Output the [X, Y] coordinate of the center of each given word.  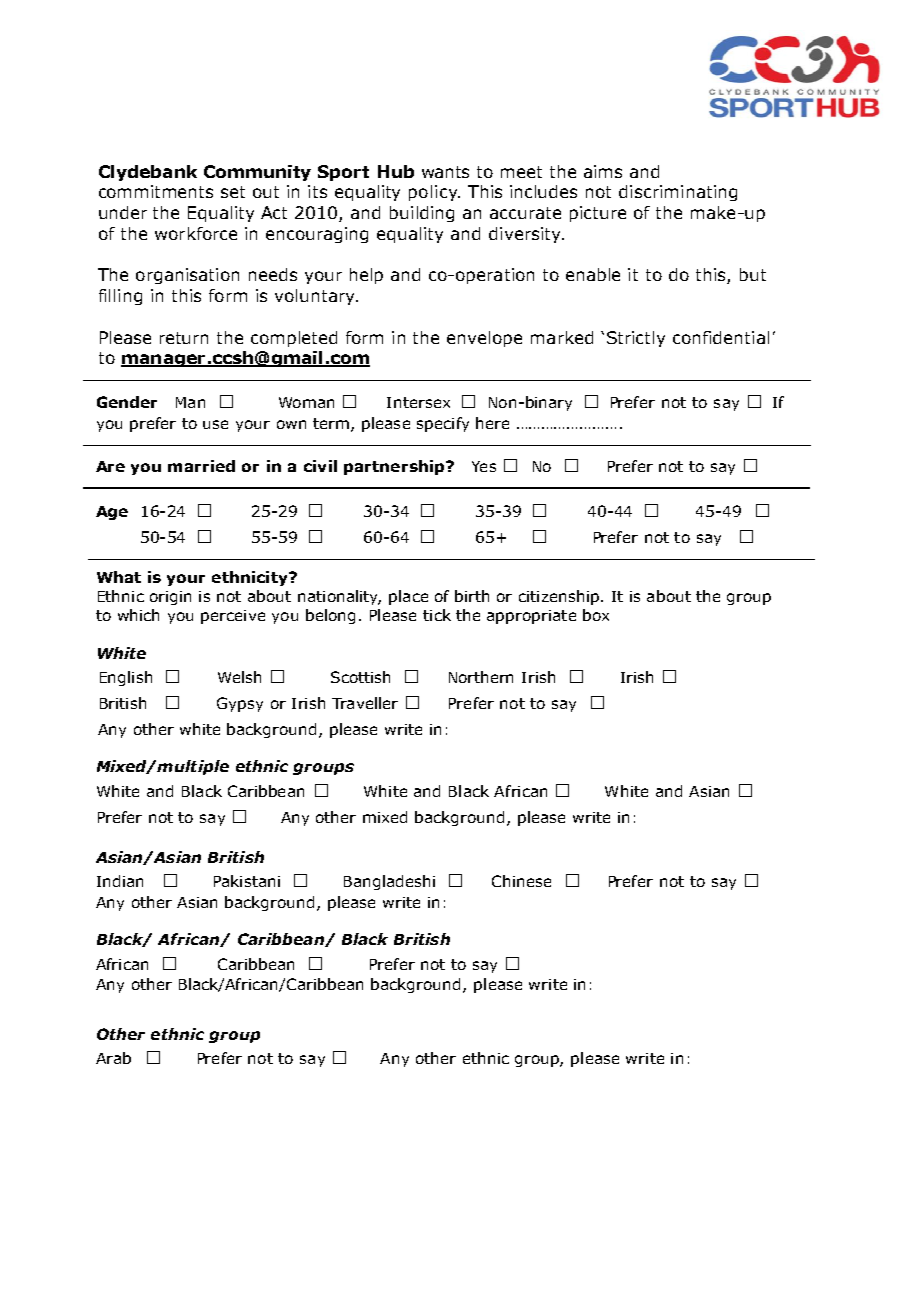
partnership [395, 467]
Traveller [365, 703]
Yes [484, 466]
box [596, 615]
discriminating [678, 193]
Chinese [521, 881]
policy [434, 193]
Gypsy [240, 704]
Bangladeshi [389, 882]
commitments [156, 191]
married [201, 466]
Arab [113, 1058]
